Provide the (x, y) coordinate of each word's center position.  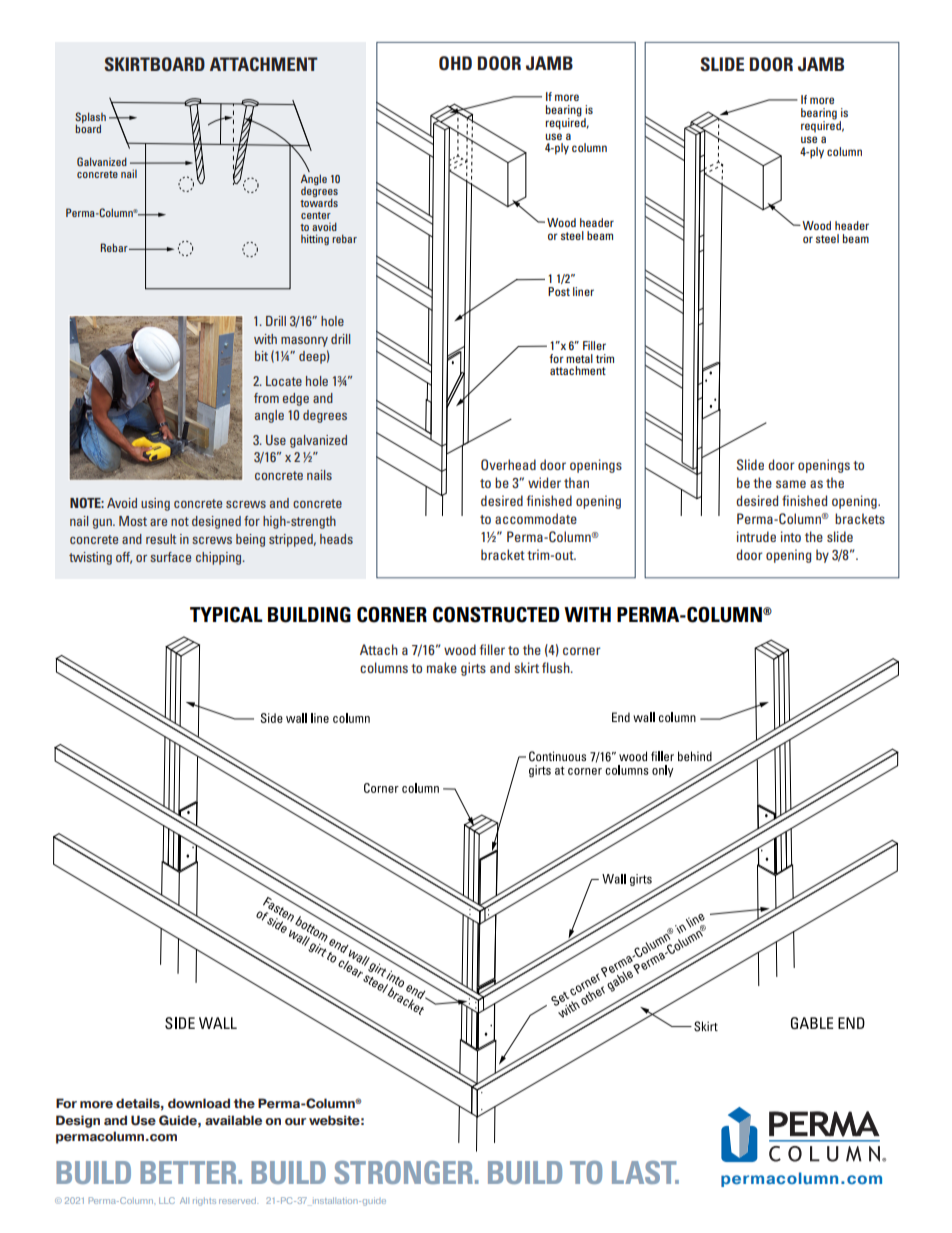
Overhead (508, 465)
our (295, 1122)
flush (557, 667)
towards (319, 201)
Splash (90, 119)
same (791, 484)
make (442, 667)
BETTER (189, 1172)
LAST (645, 1172)
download (199, 1103)
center (316, 215)
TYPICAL (226, 615)
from (266, 398)
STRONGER (403, 1172)
